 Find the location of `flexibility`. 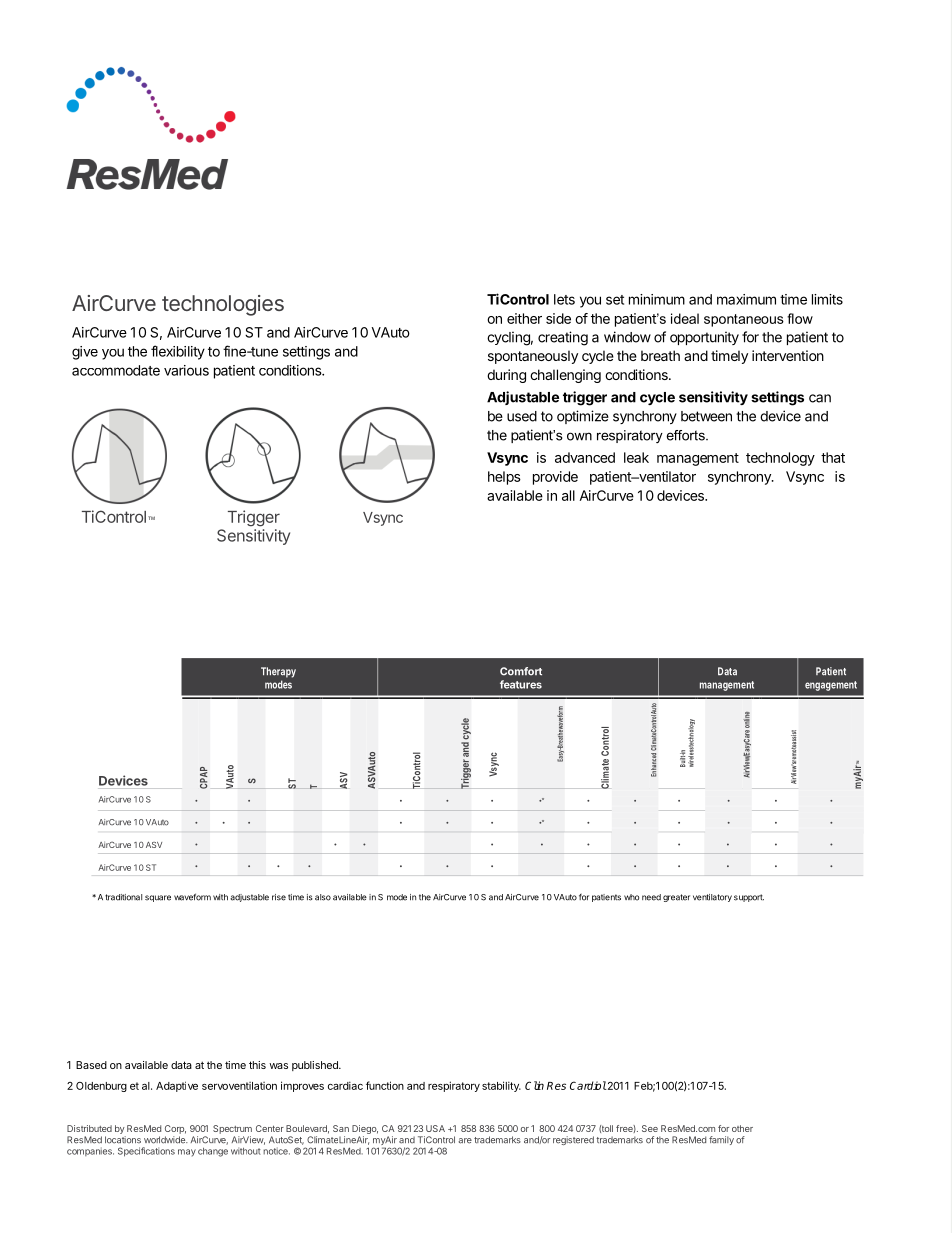

flexibility is located at coordinates (178, 352).
